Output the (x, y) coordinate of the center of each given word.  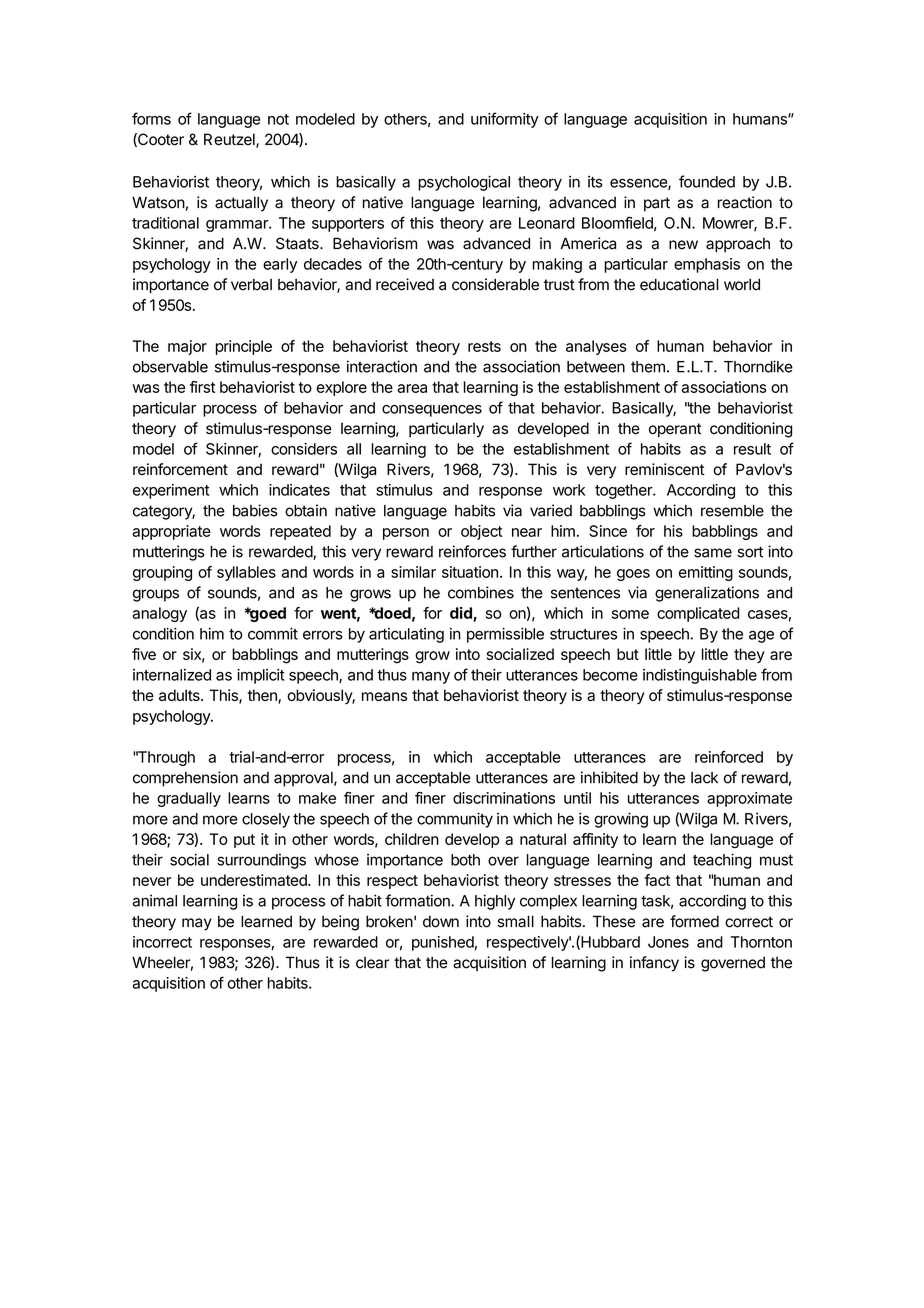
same (713, 553)
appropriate (171, 532)
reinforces (472, 551)
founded (707, 181)
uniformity (505, 120)
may (197, 924)
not (278, 119)
